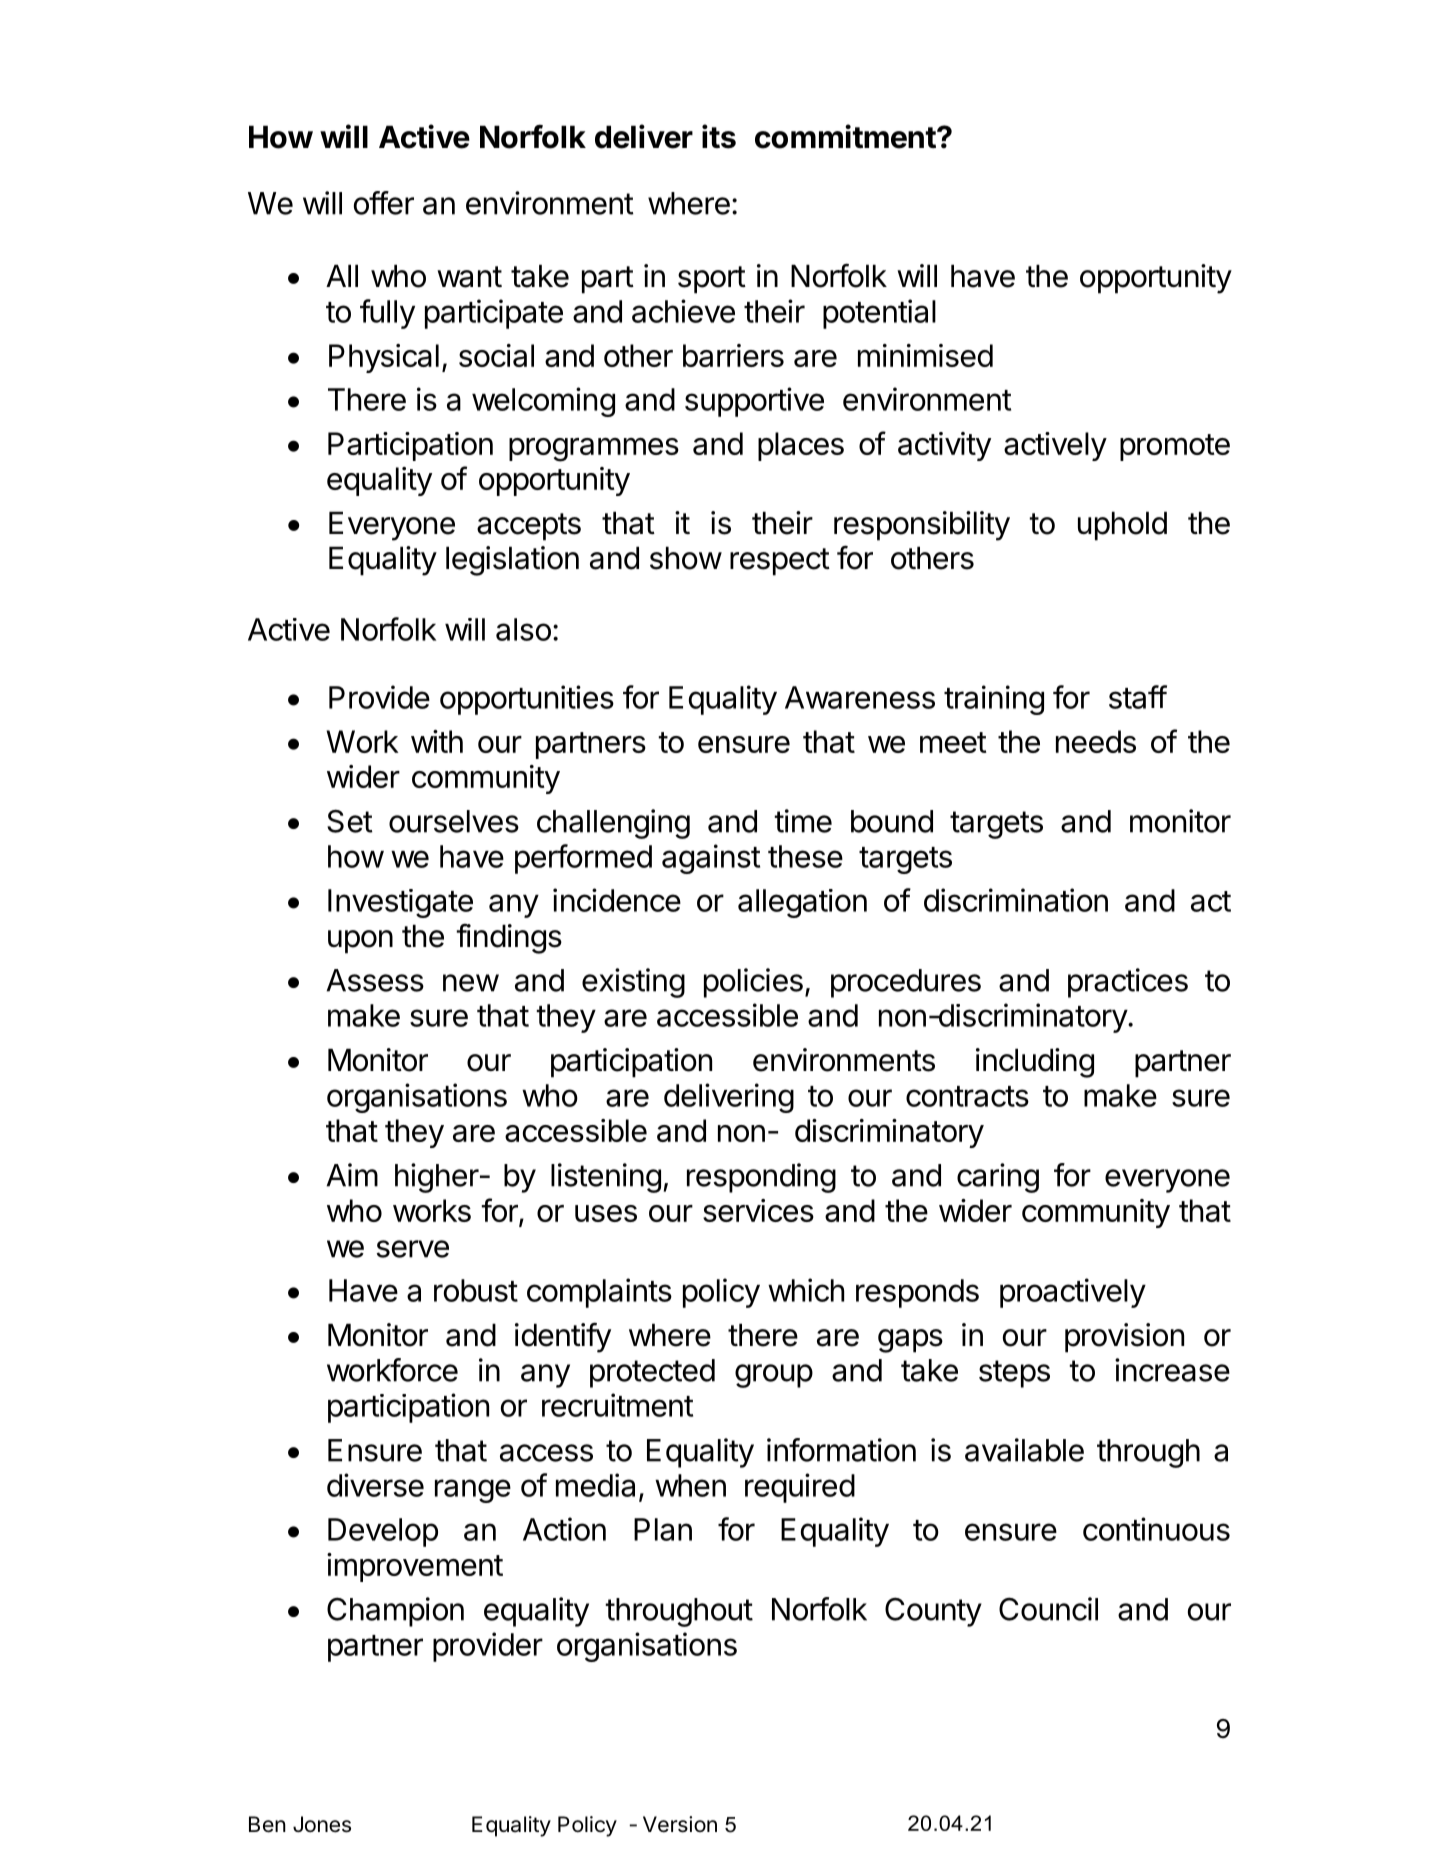 The width and height of the screenshot is (1441, 1865). What do you see at coordinates (1128, 983) in the screenshot?
I see `practices` at bounding box center [1128, 983].
